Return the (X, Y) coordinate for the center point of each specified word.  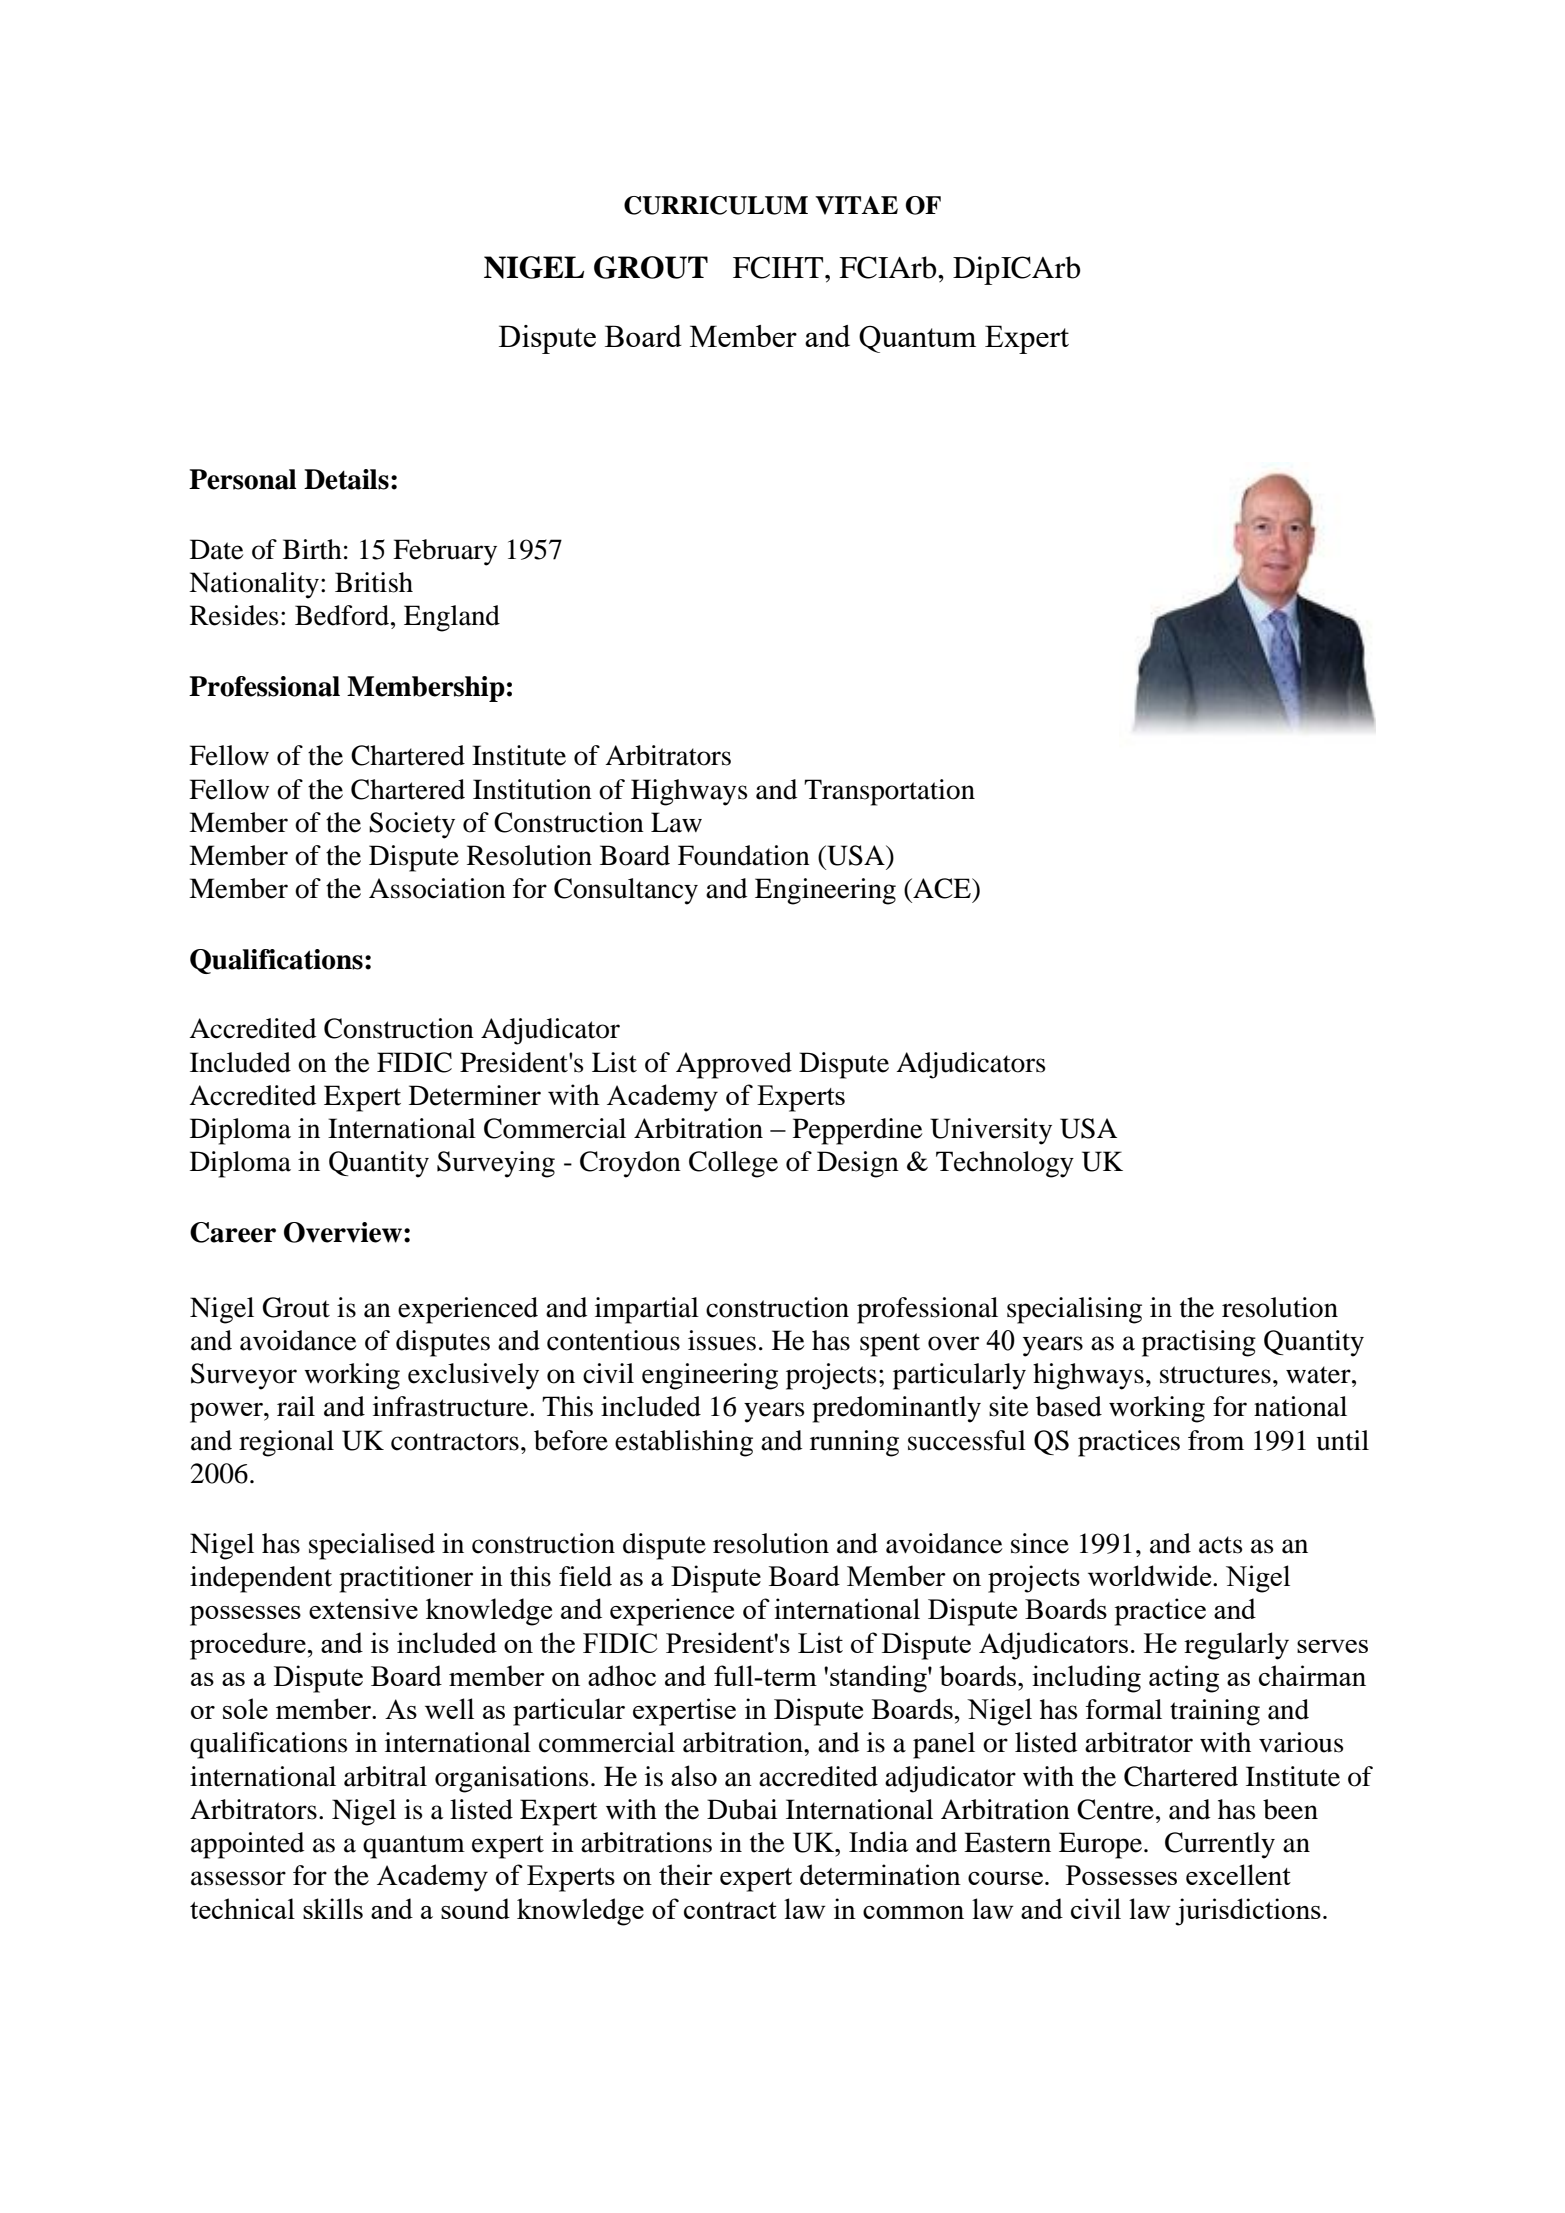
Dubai (742, 1809)
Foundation (744, 855)
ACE (942, 888)
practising (1199, 1343)
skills (333, 1908)
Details (346, 479)
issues (722, 1340)
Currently (1220, 1845)
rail (296, 1406)
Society (412, 825)
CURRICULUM (716, 205)
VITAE (856, 205)
